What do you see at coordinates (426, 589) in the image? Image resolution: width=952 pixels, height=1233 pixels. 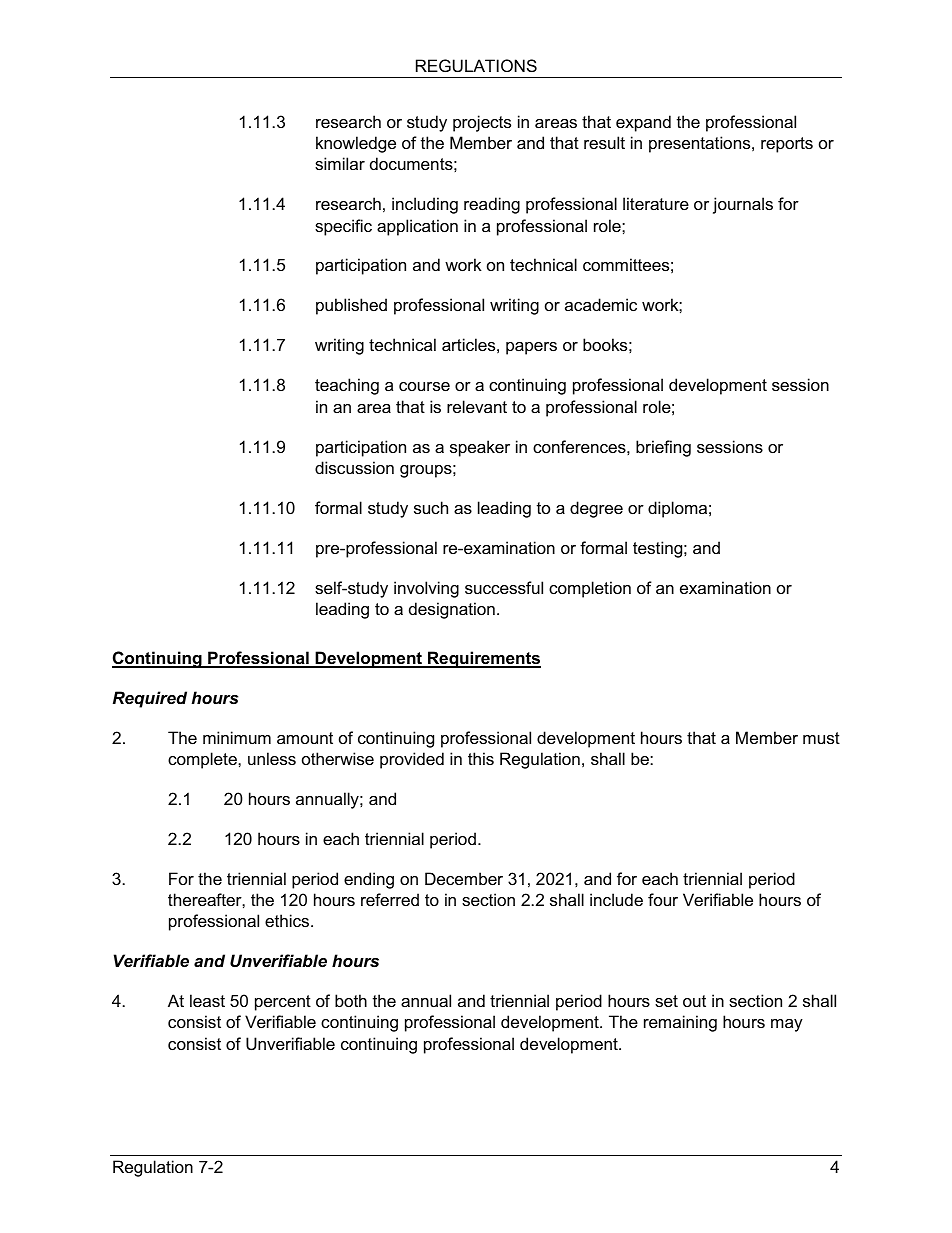 I see `involving` at bounding box center [426, 589].
